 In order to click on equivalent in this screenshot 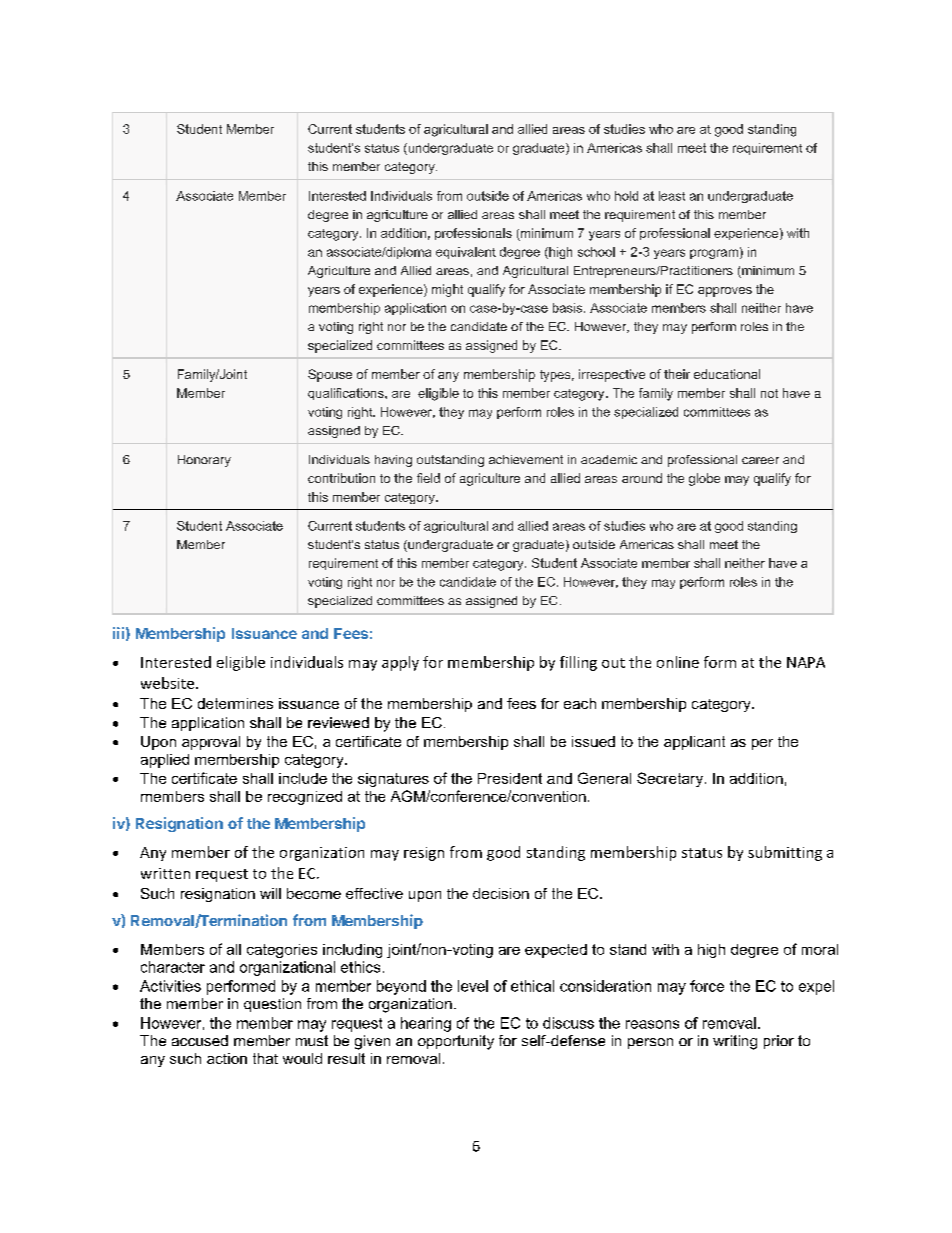, I will do `click(466, 253)`.
